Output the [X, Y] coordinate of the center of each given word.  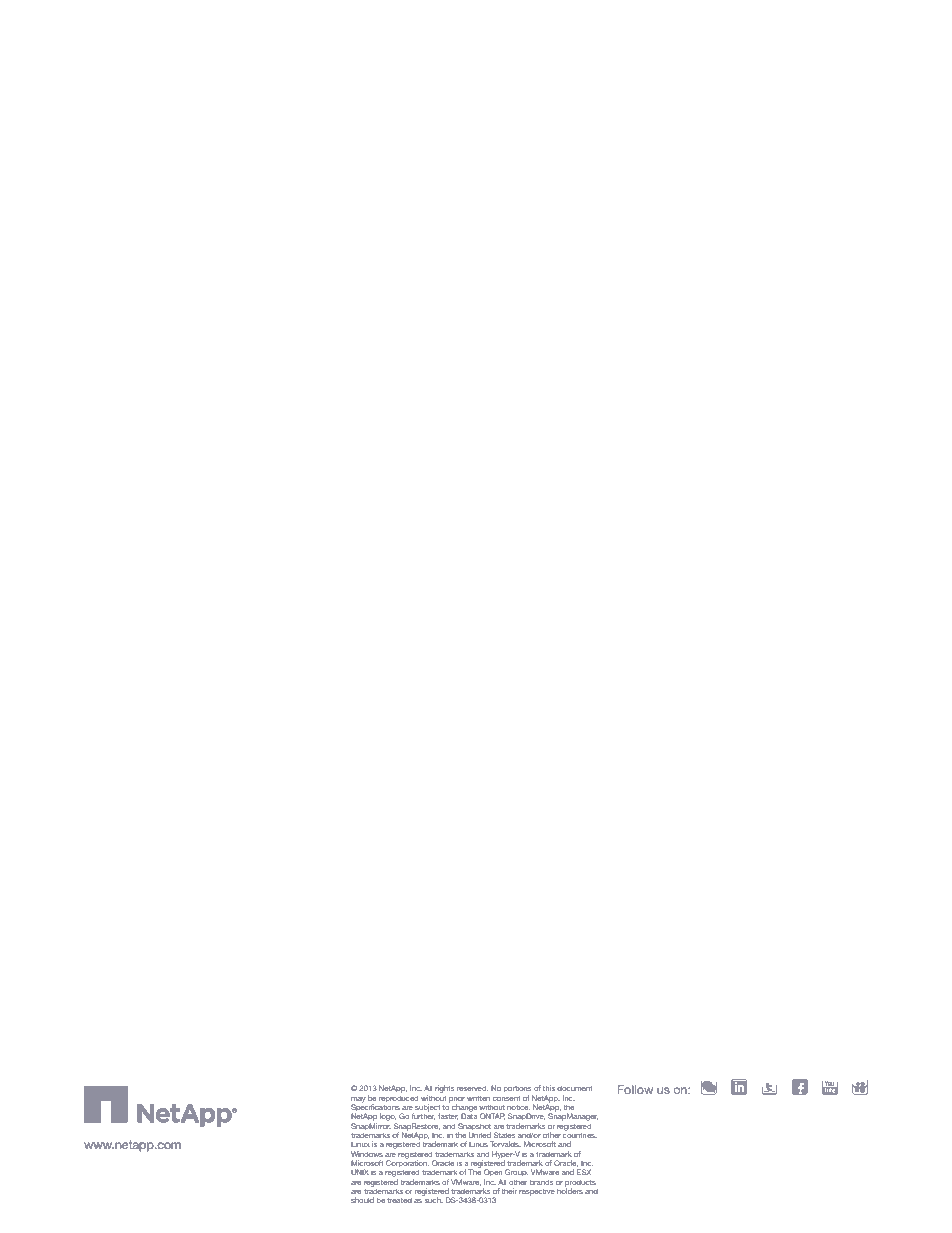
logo [388, 1117]
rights [444, 1089]
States [504, 1135]
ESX [584, 1172]
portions [517, 1088]
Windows [367, 1154]
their [509, 1191]
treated [399, 1200]
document [574, 1088]
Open [493, 1172]
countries [580, 1134]
